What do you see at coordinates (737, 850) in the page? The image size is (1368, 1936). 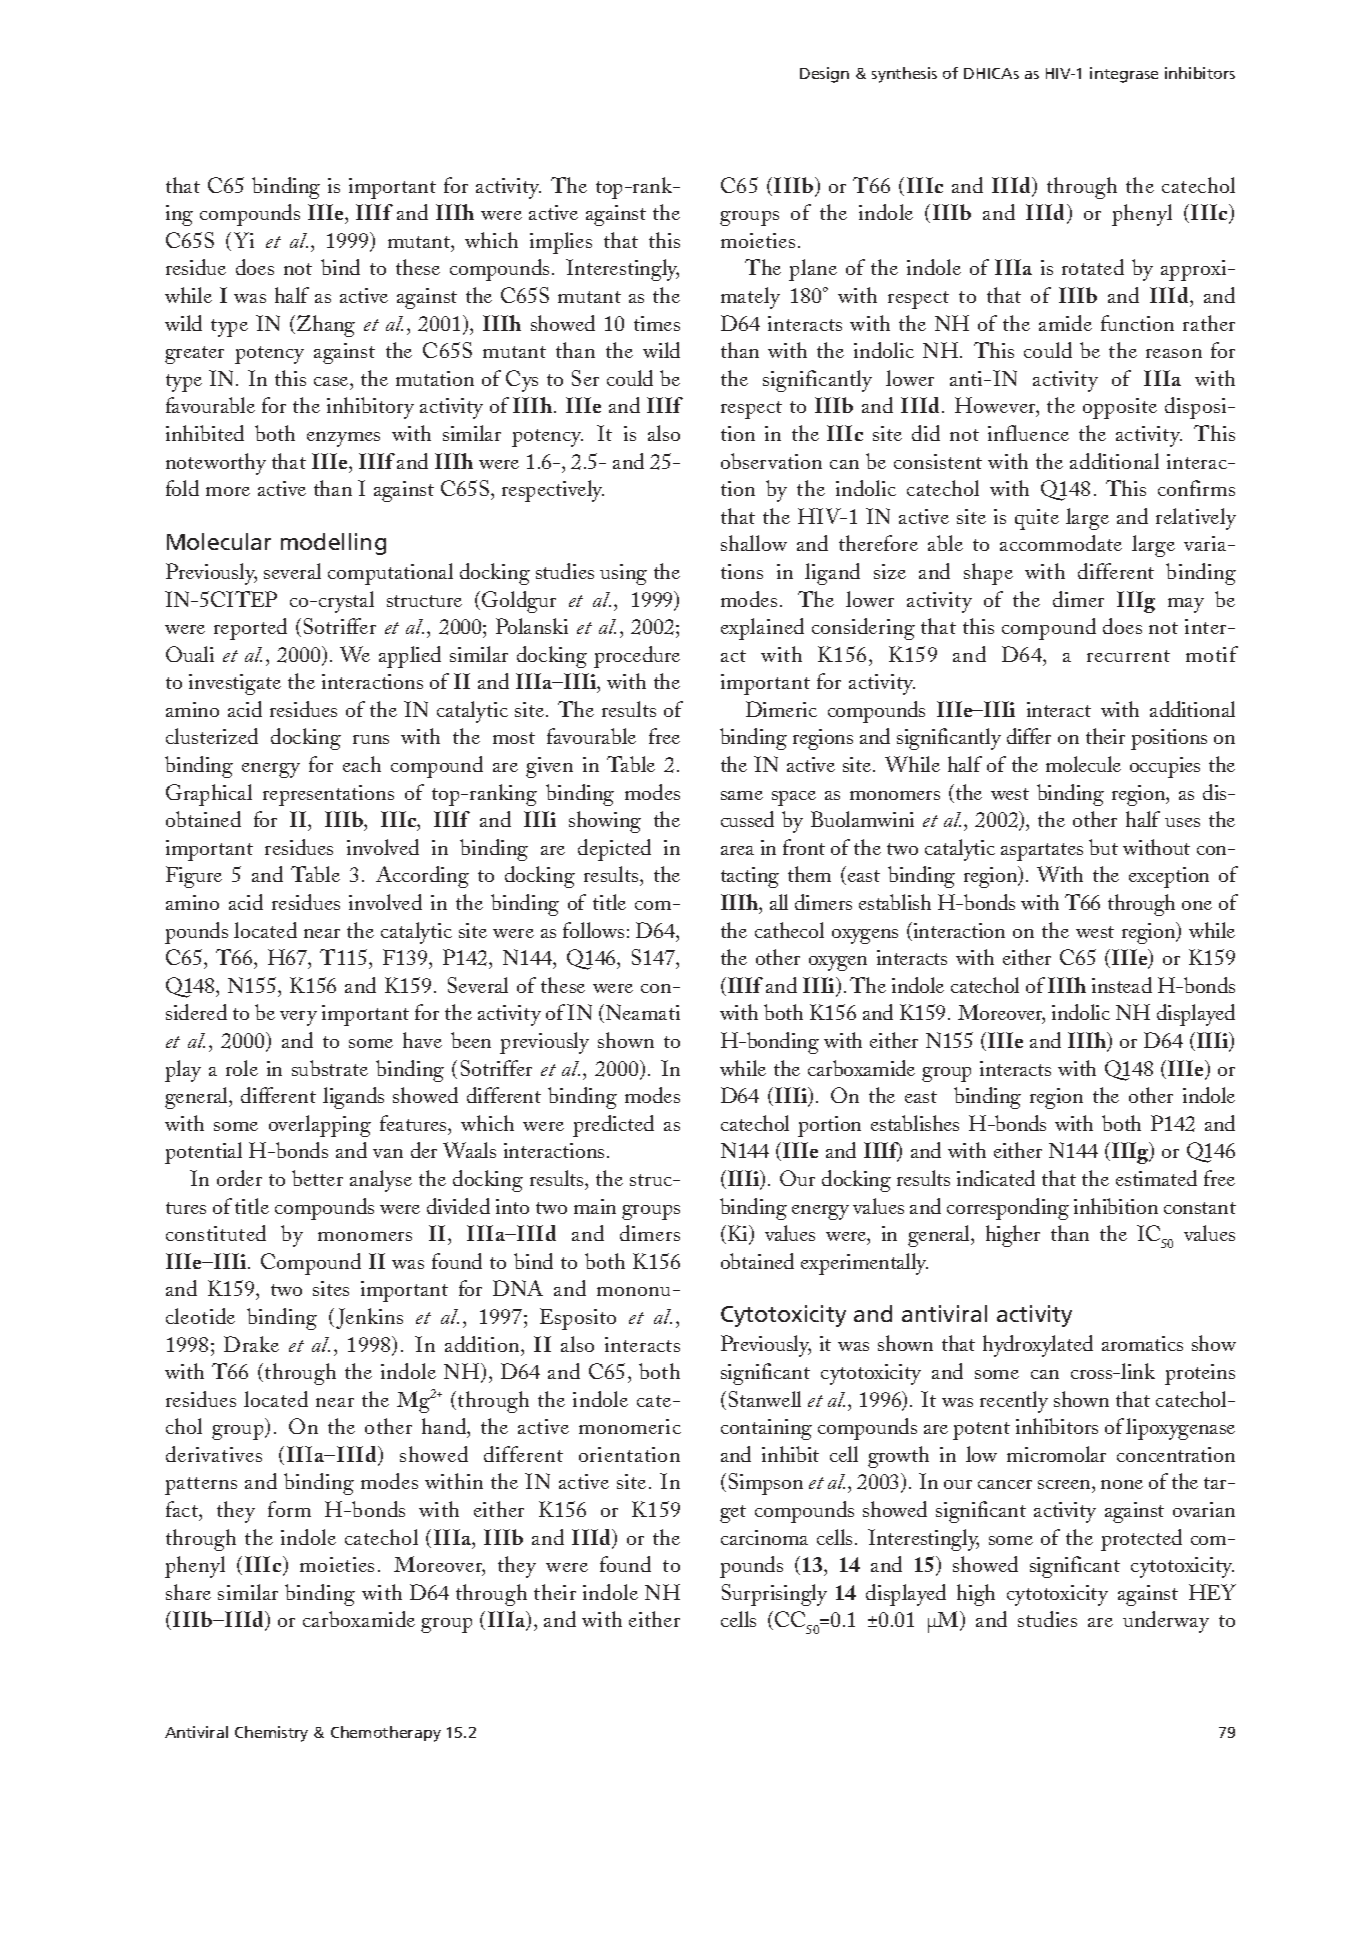 I see `area` at bounding box center [737, 850].
